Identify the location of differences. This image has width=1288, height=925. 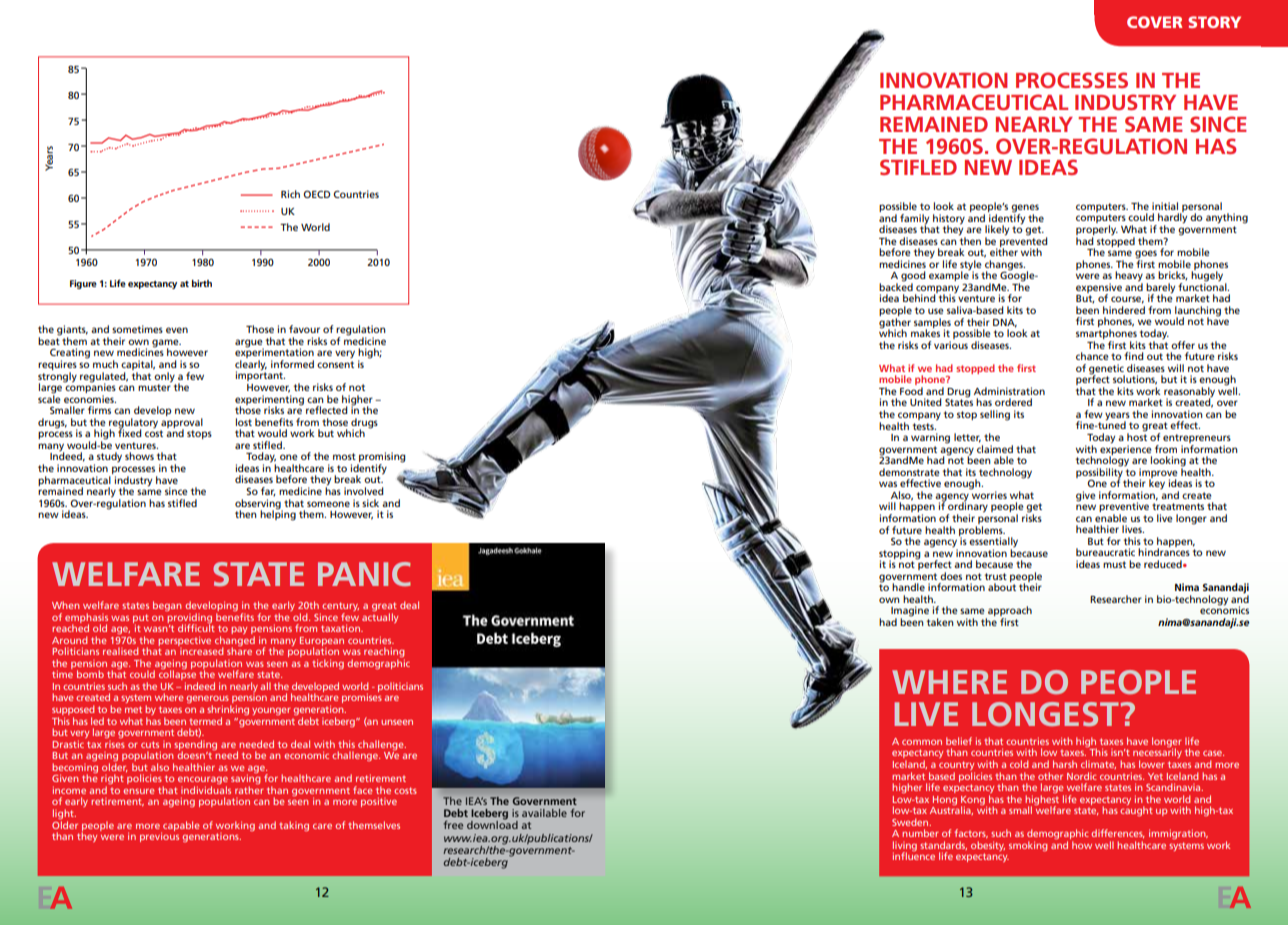
(1118, 833).
